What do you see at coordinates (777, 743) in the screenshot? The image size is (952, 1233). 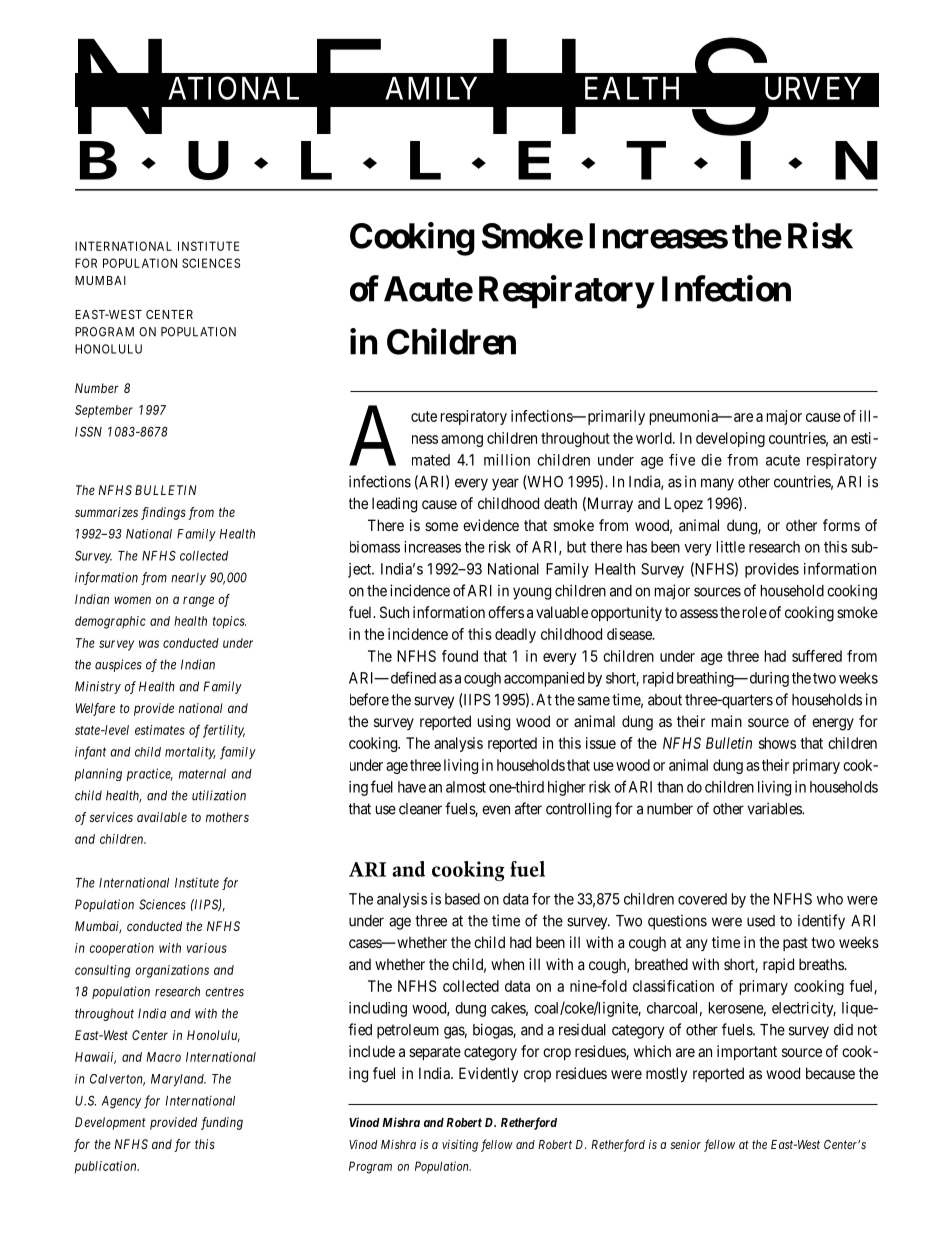 I see `shows` at bounding box center [777, 743].
